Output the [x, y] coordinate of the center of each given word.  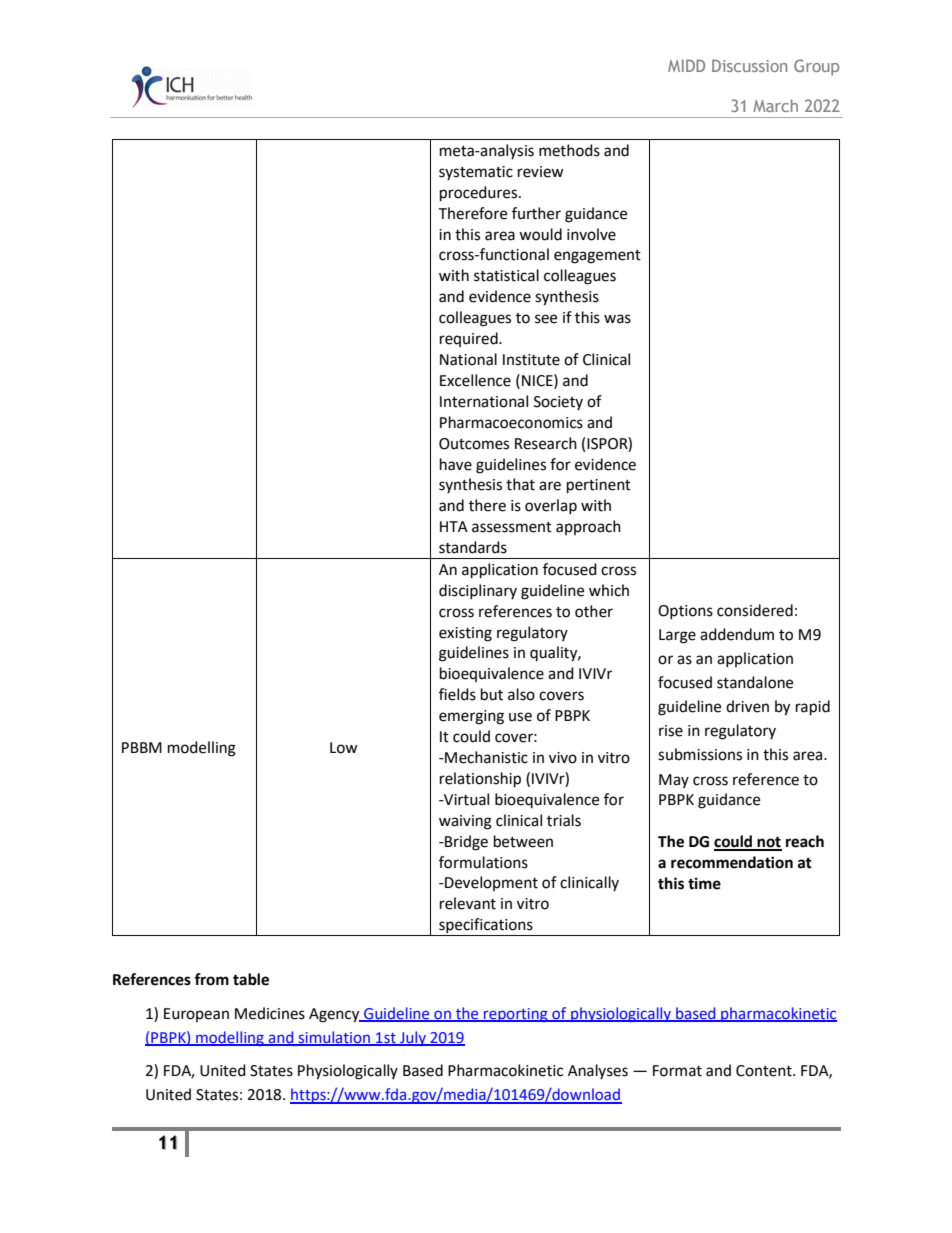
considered [755, 610]
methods [569, 150]
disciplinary [478, 591]
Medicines [270, 1013]
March [775, 105]
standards [473, 547]
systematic [476, 173]
